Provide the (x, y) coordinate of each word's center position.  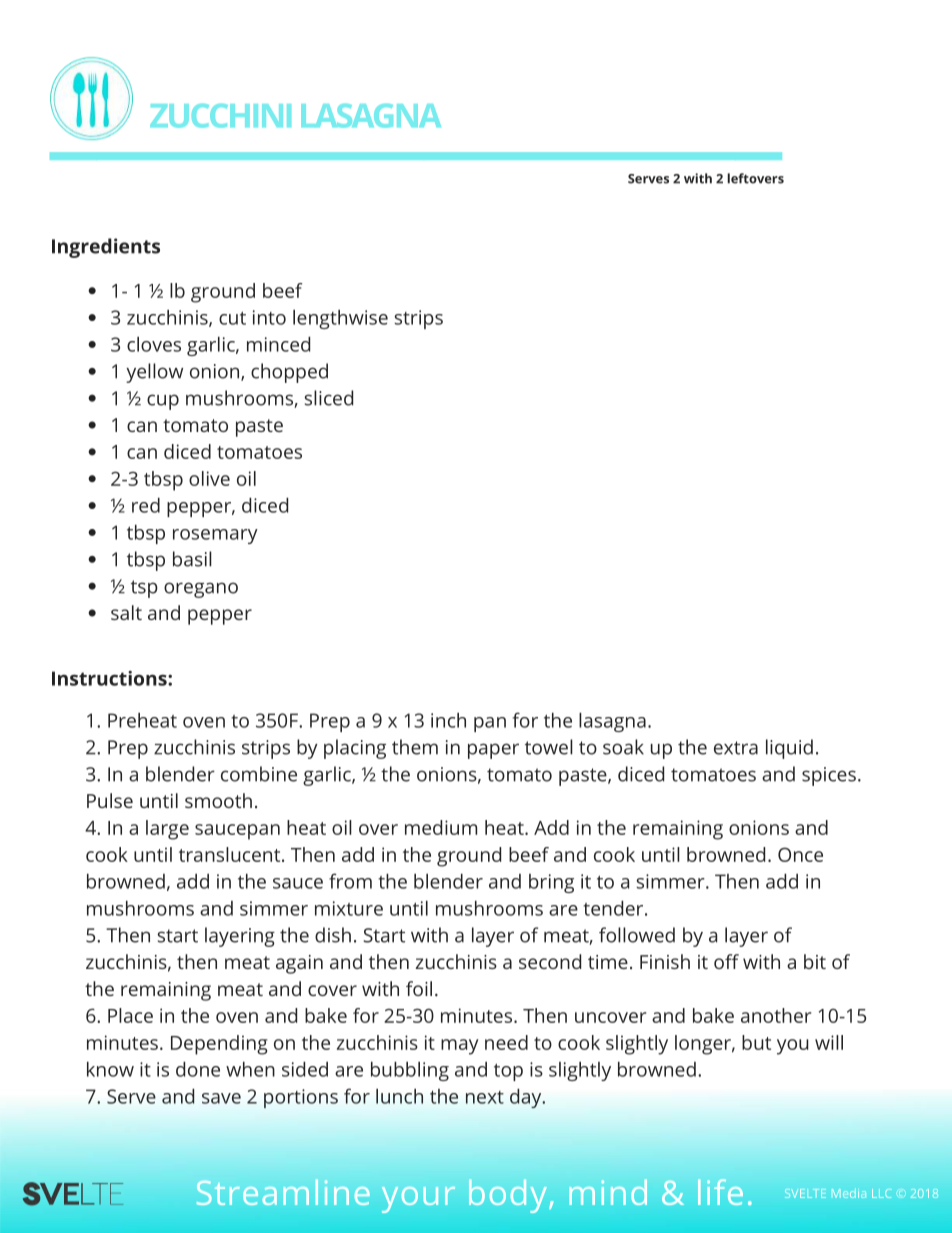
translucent (231, 854)
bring (551, 883)
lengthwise (340, 319)
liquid (789, 749)
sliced (328, 398)
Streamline (283, 1192)
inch (448, 720)
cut (232, 318)
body (509, 1196)
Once (800, 854)
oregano (201, 590)
